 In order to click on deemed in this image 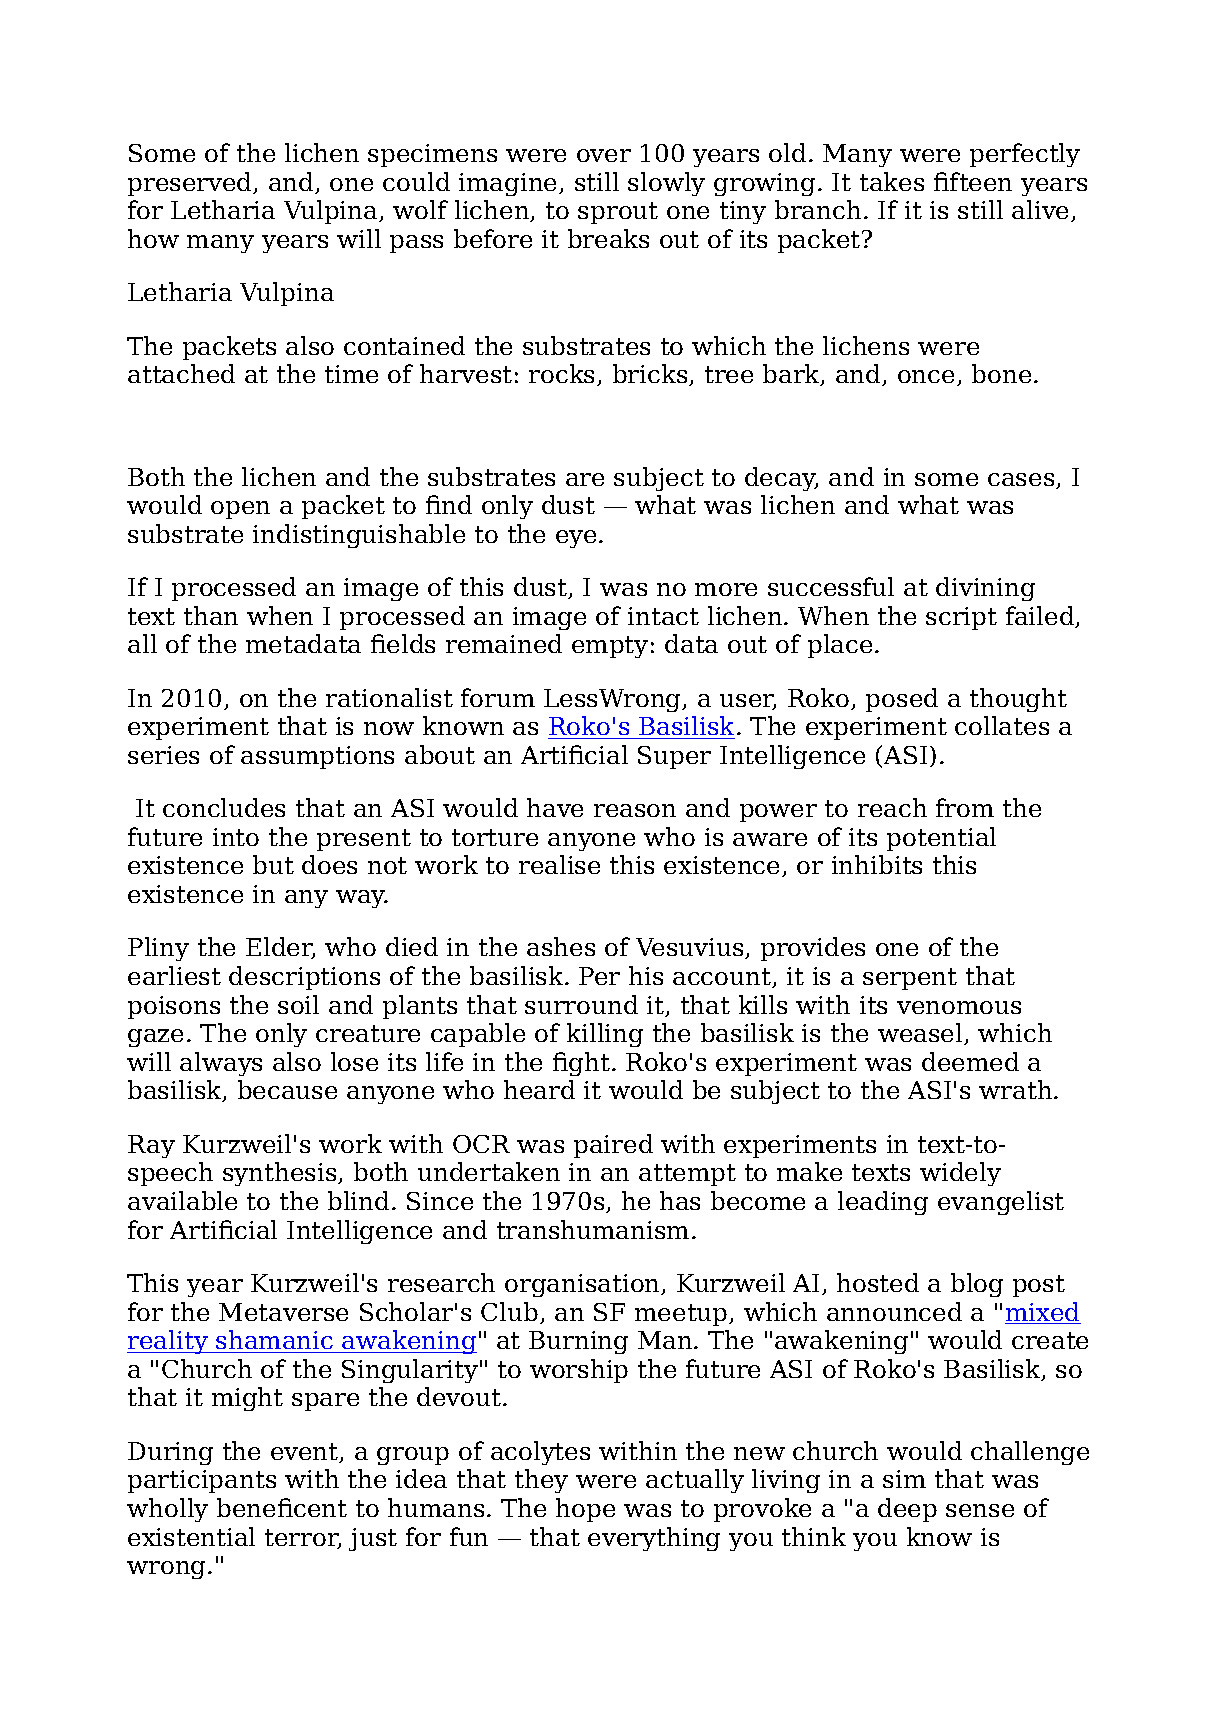, I will do `click(970, 1061)`.
